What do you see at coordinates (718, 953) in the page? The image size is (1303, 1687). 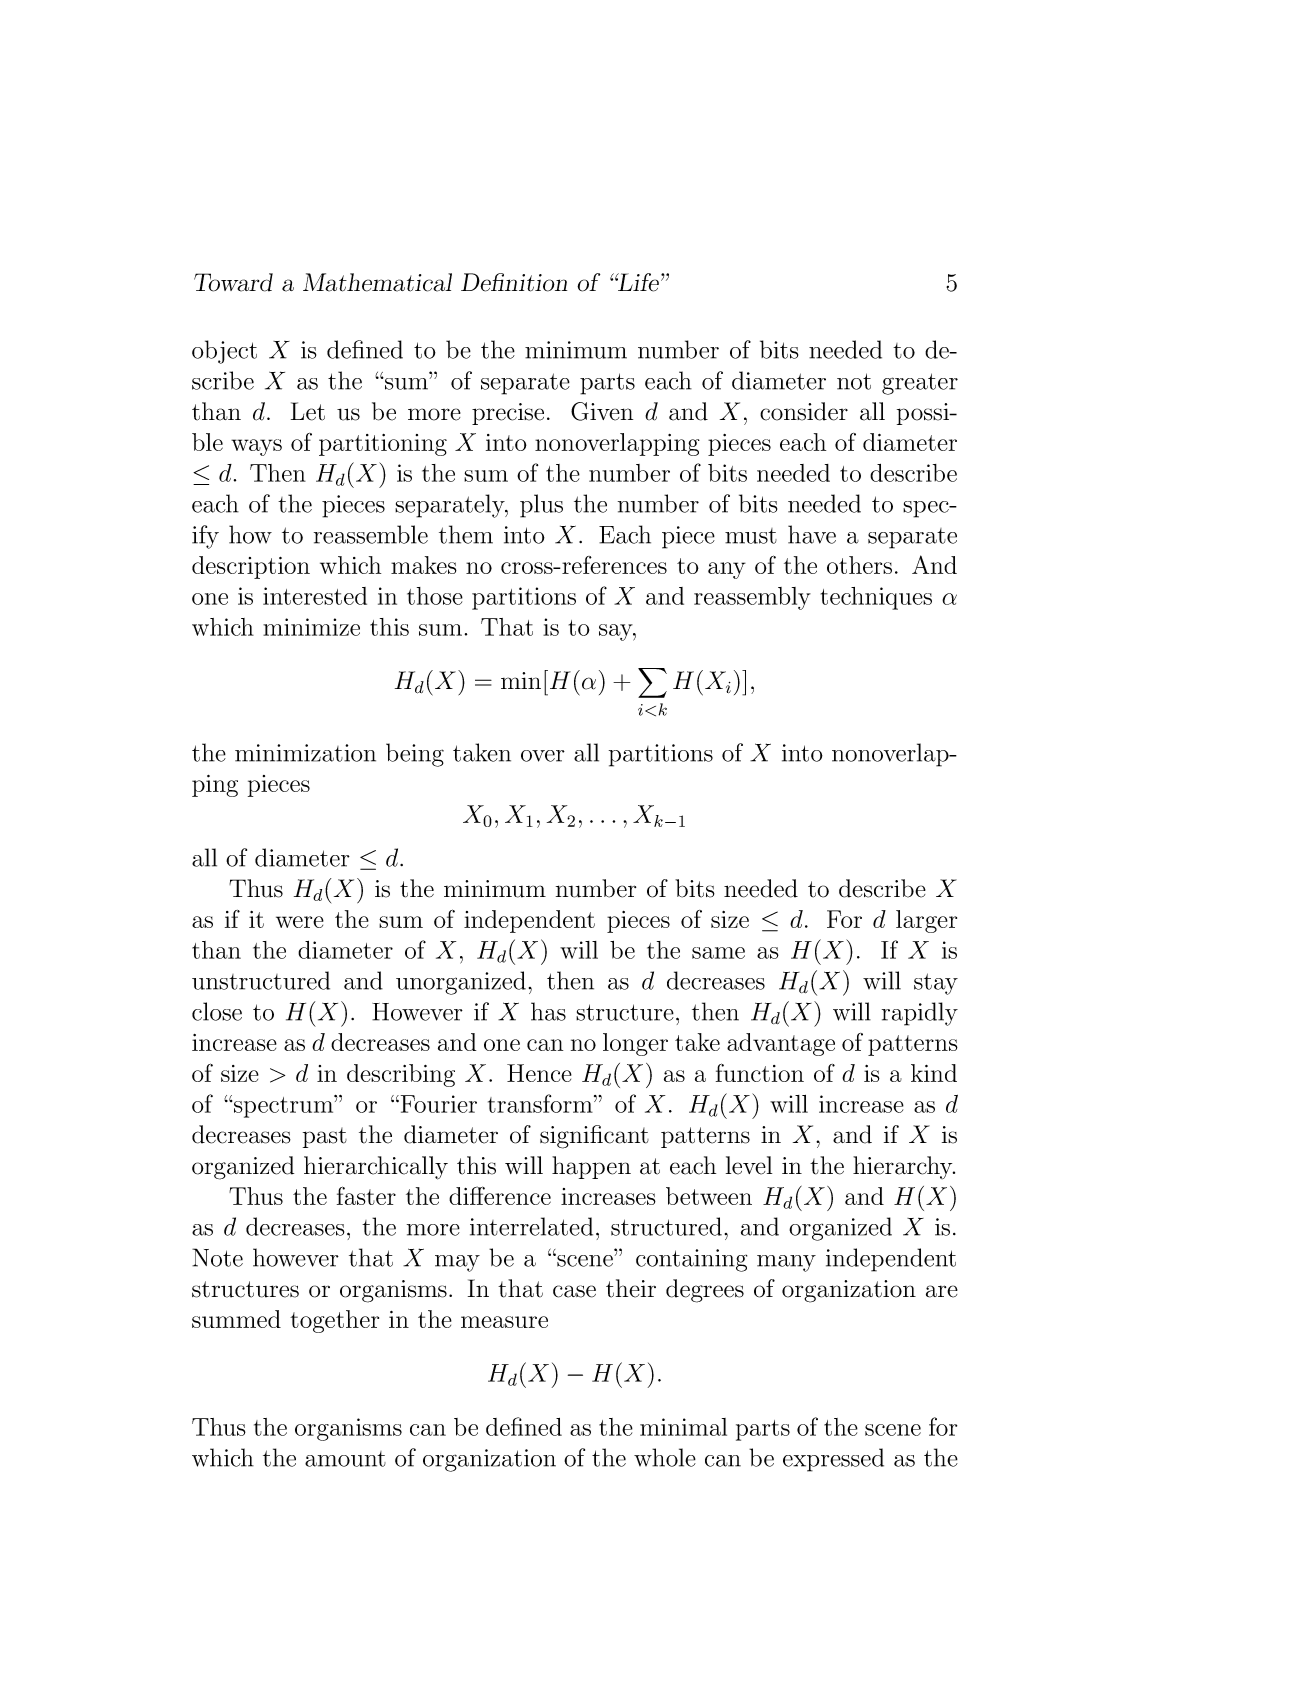 I see `same` at bounding box center [718, 953].
